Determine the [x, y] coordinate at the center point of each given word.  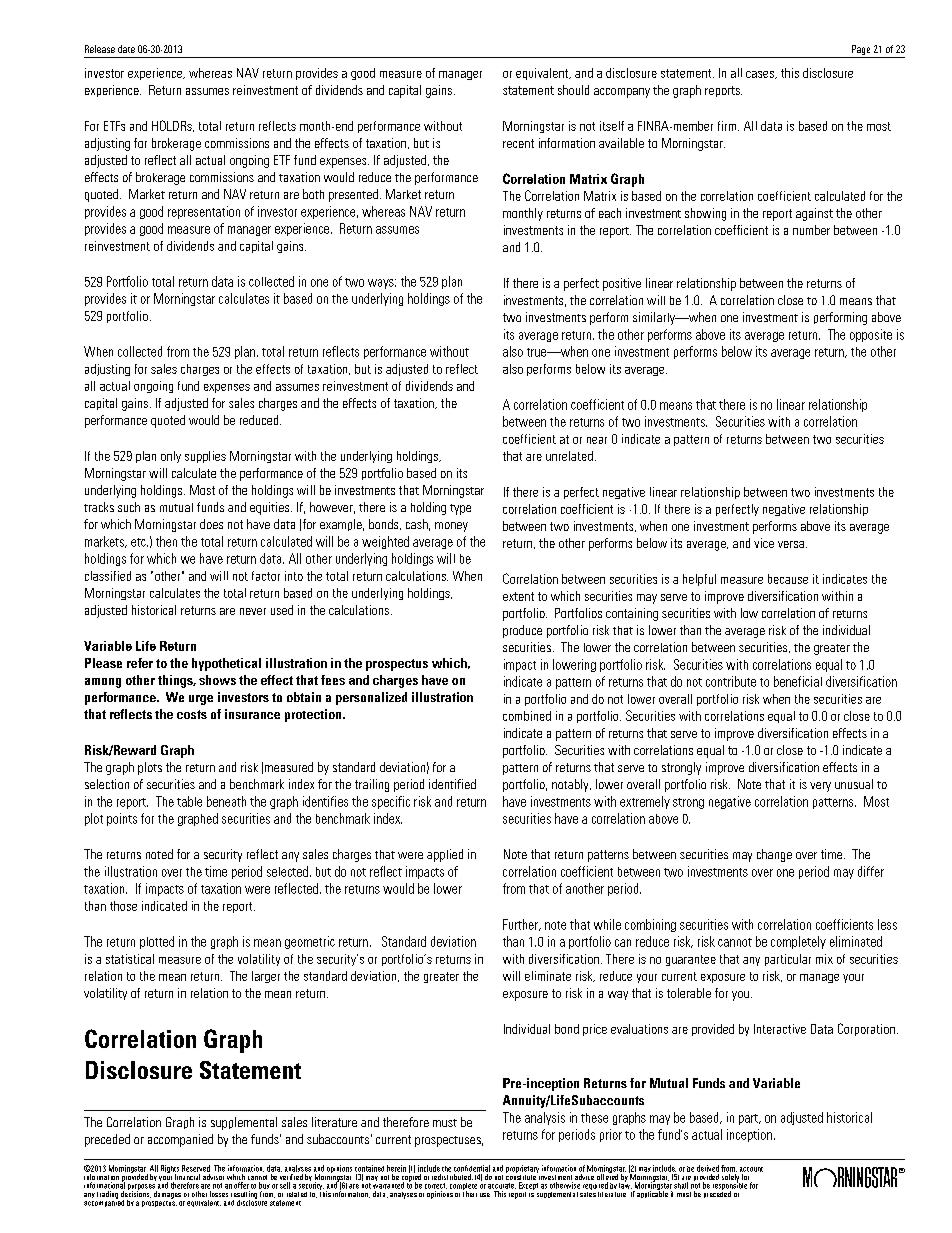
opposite [871, 335]
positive [622, 284]
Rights [170, 1170]
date [126, 49]
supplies [205, 457]
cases [761, 75]
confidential [472, 1168]
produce [522, 631]
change [774, 855]
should [573, 90]
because [788, 579]
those [123, 906]
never [253, 611]
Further [522, 925]
